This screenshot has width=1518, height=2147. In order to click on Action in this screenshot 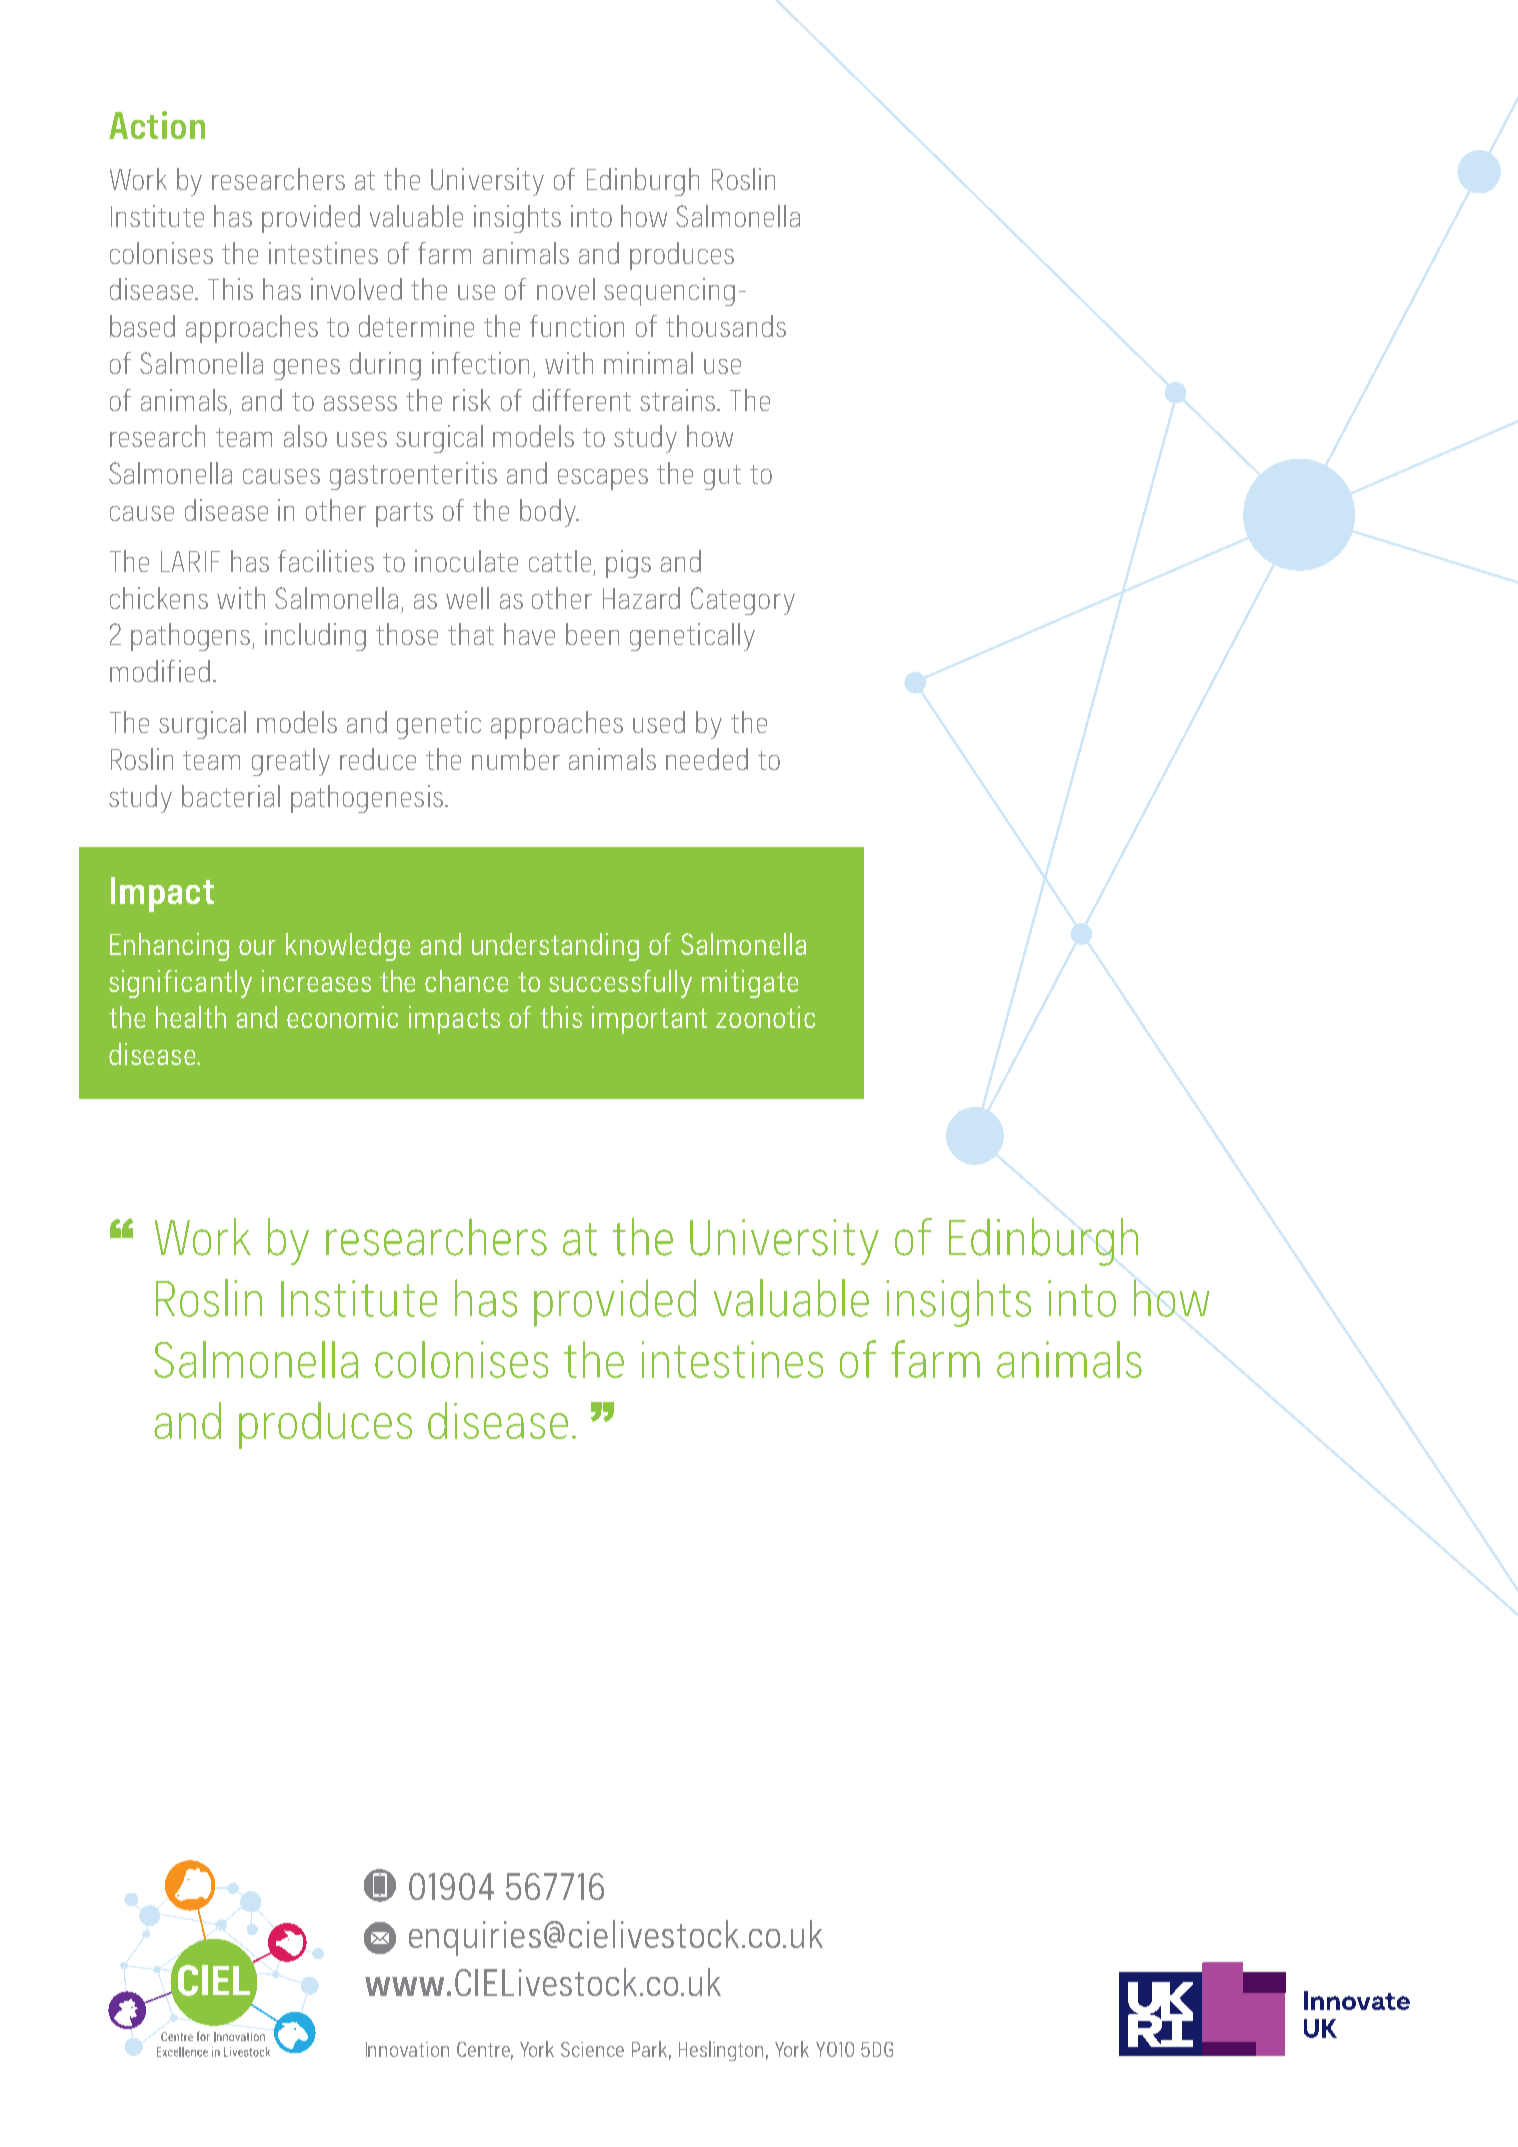, I will do `click(157, 125)`.
